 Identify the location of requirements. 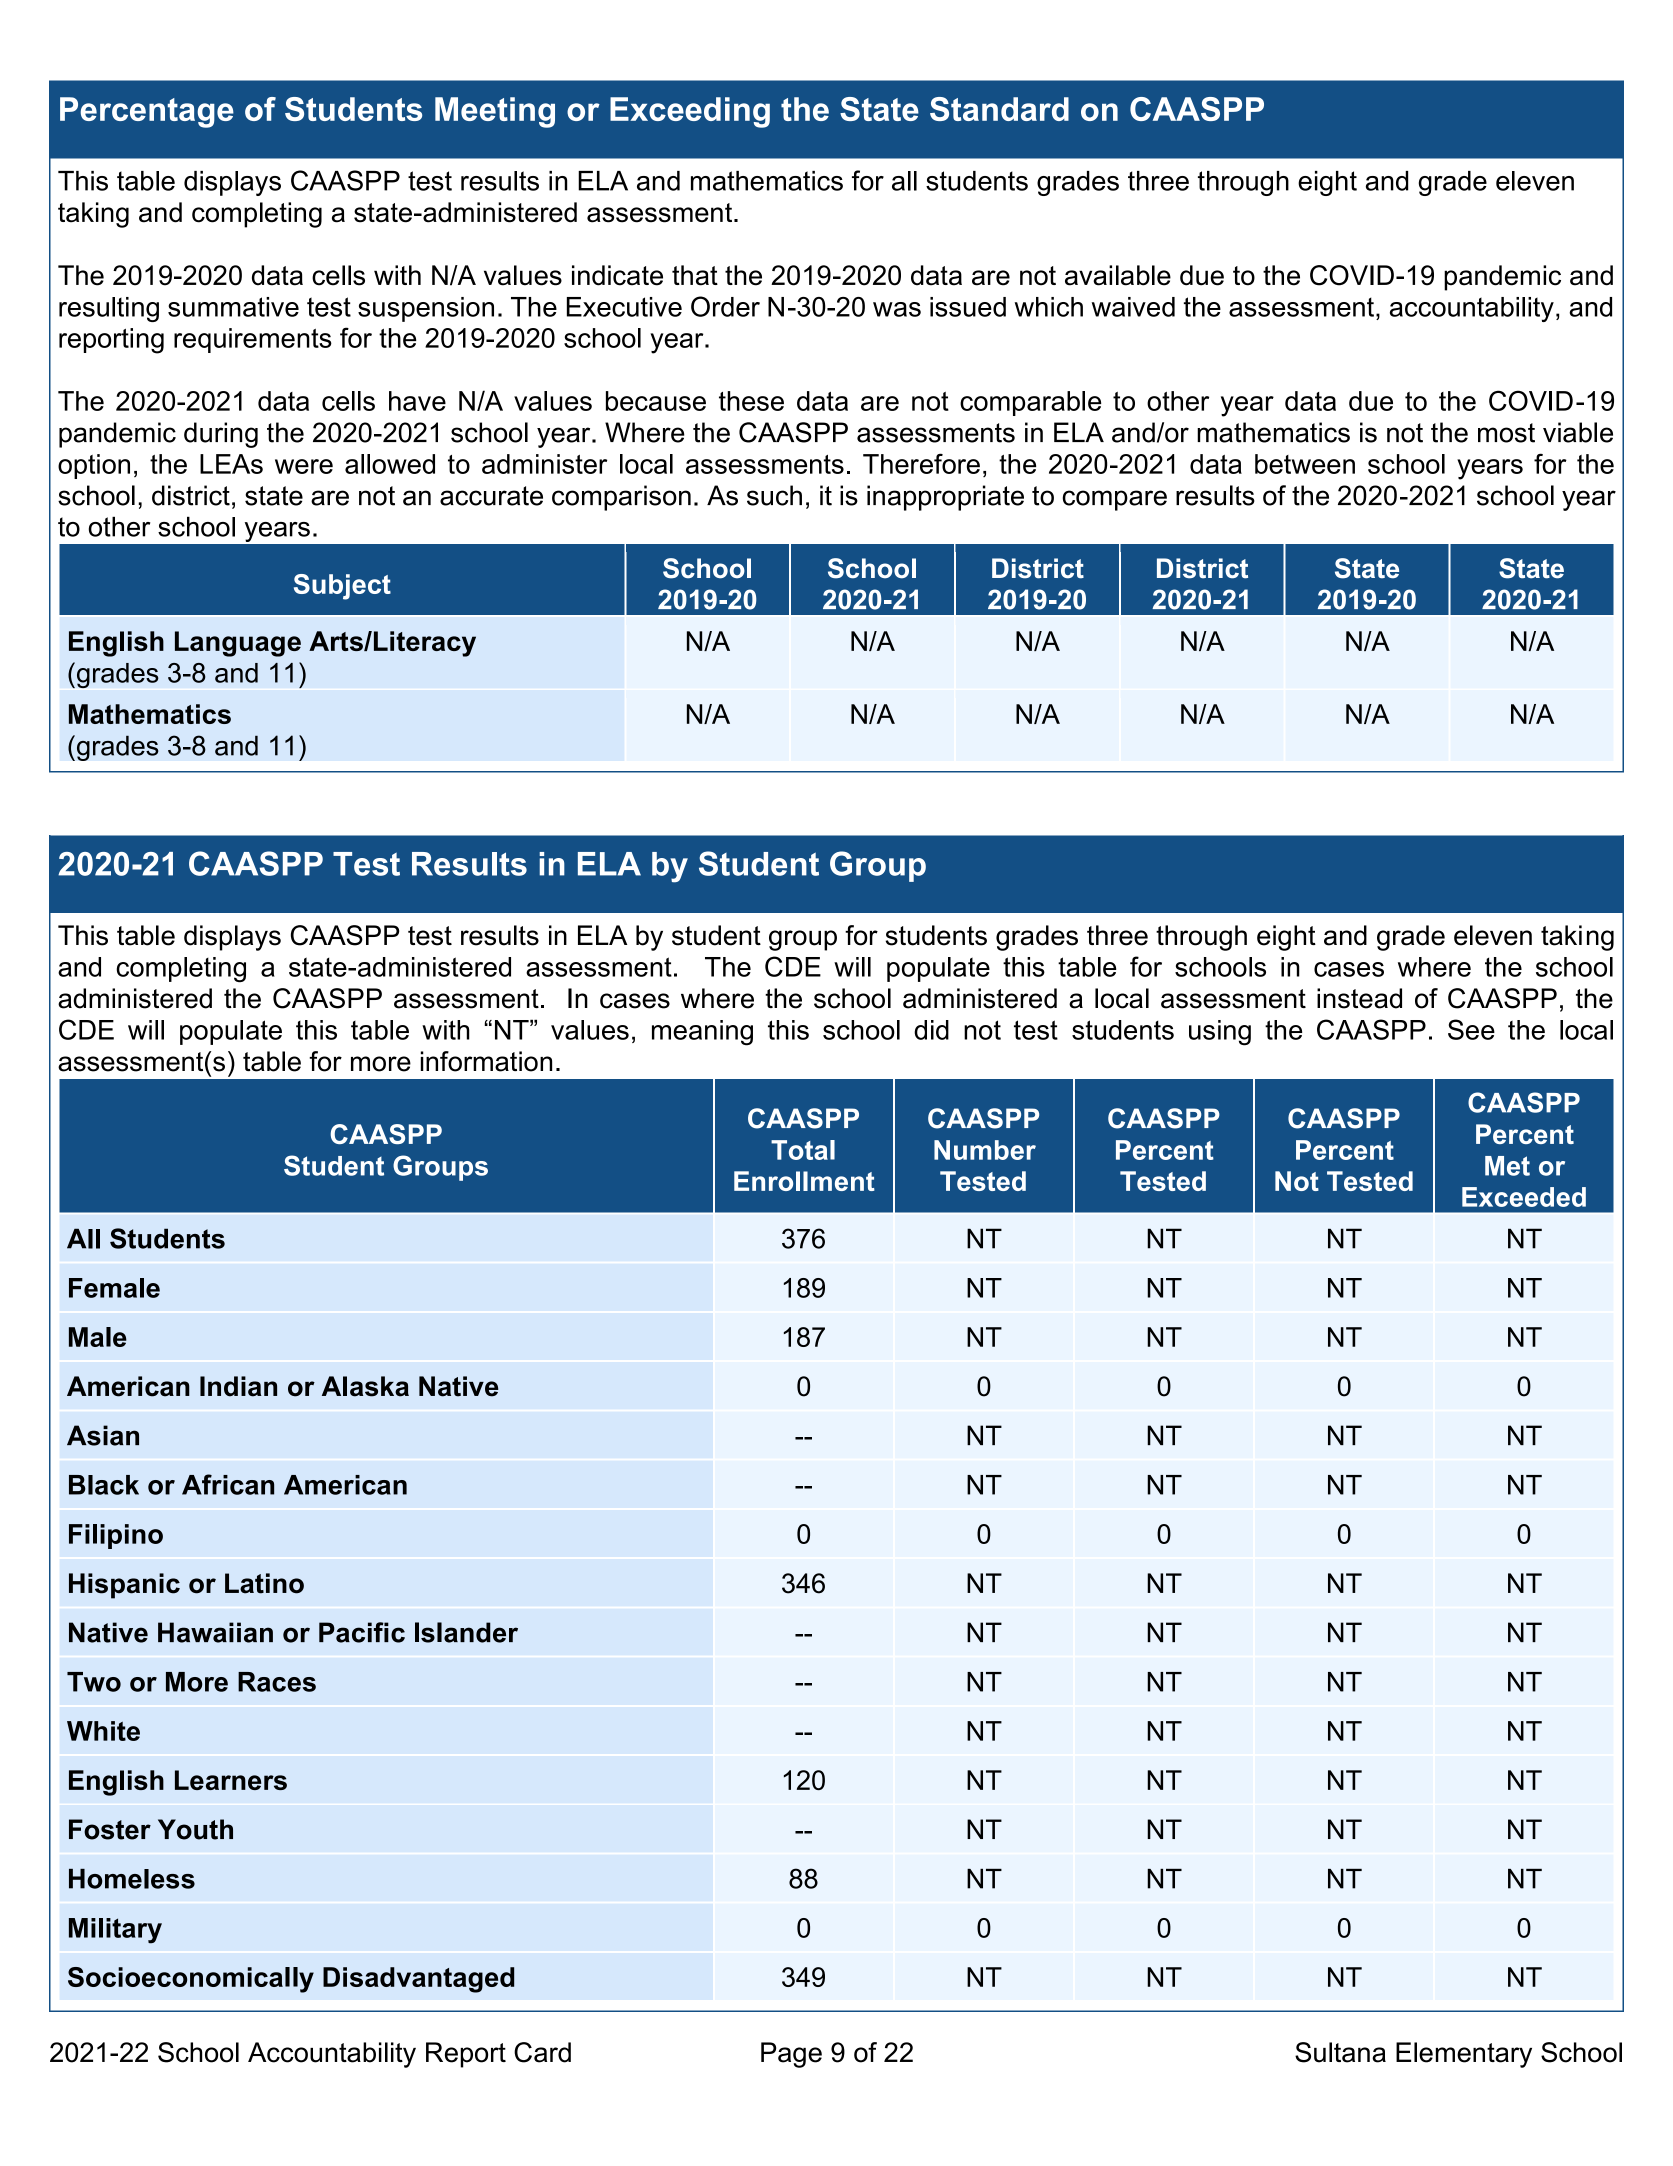
(253, 340).
